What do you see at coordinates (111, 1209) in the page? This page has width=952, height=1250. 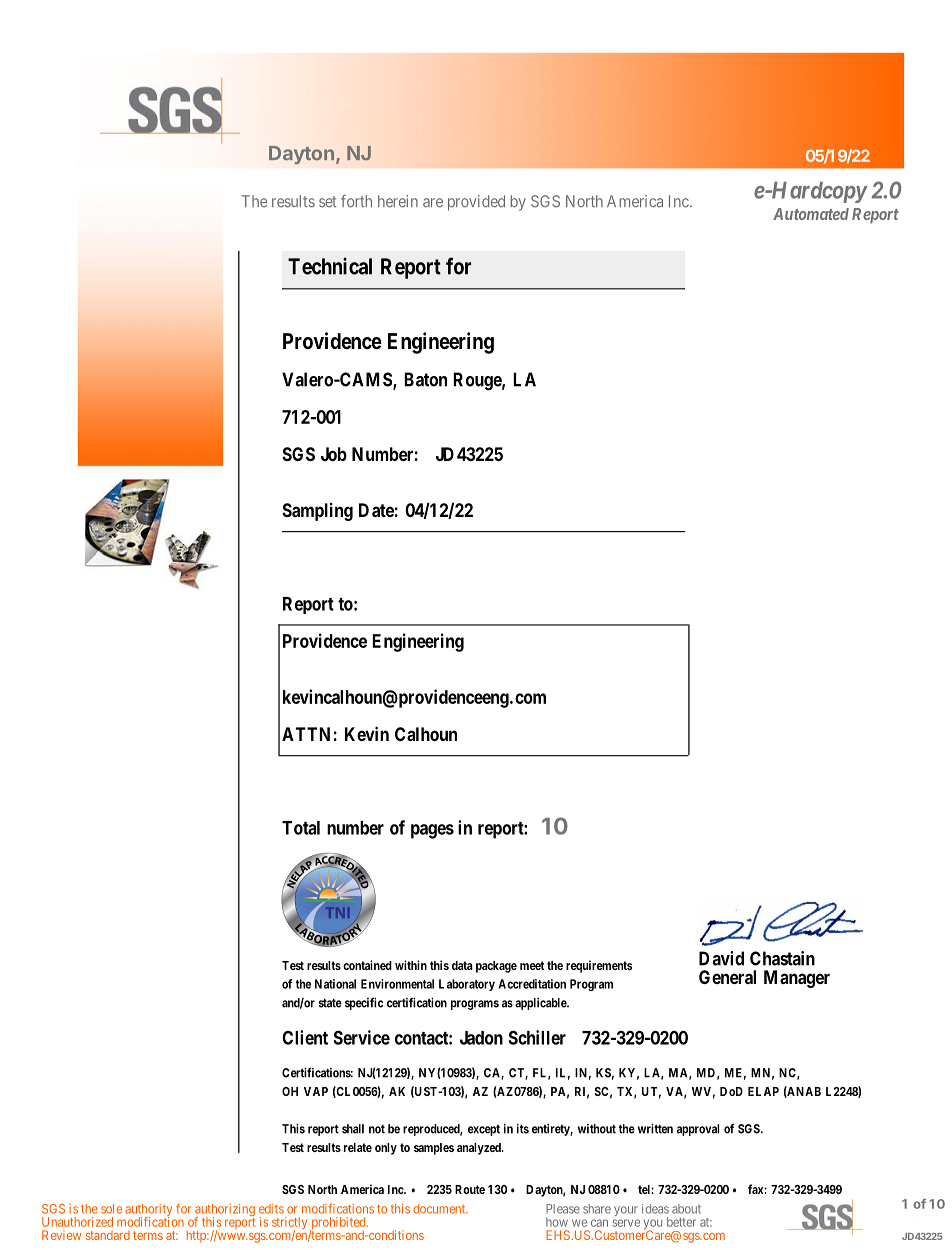 I see `sole` at bounding box center [111, 1209].
